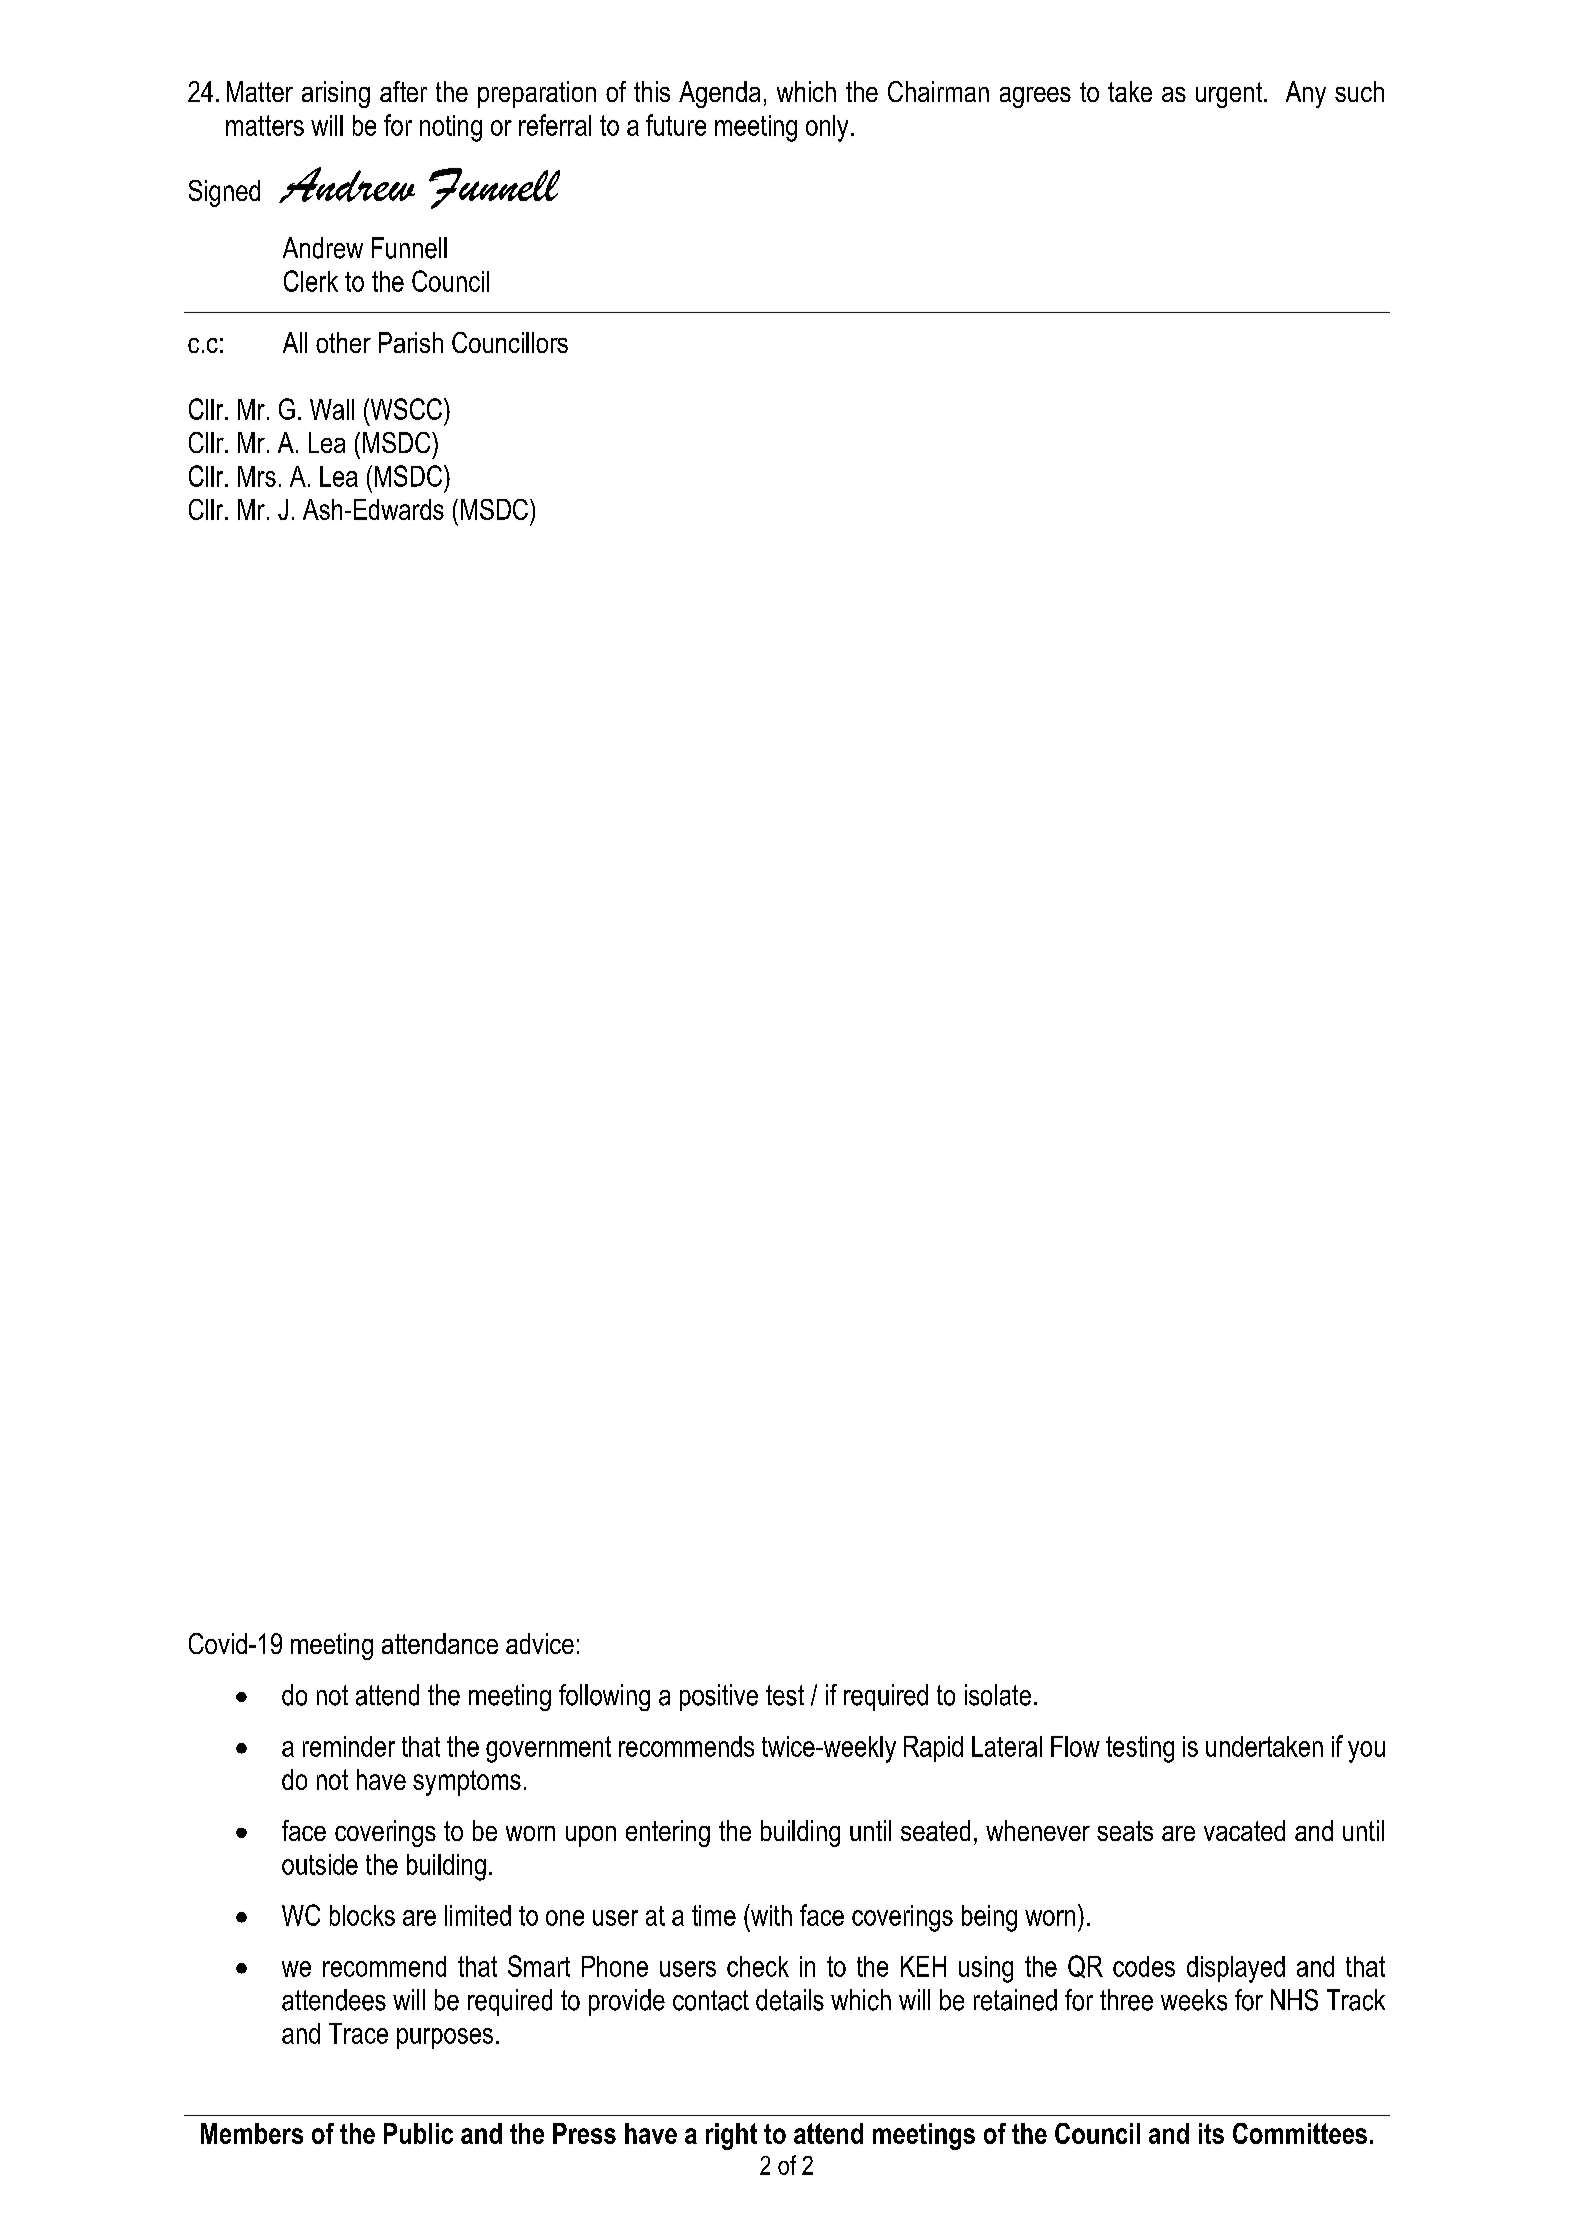 This document has width=1573, height=2225. I want to click on Any, so click(1306, 94).
